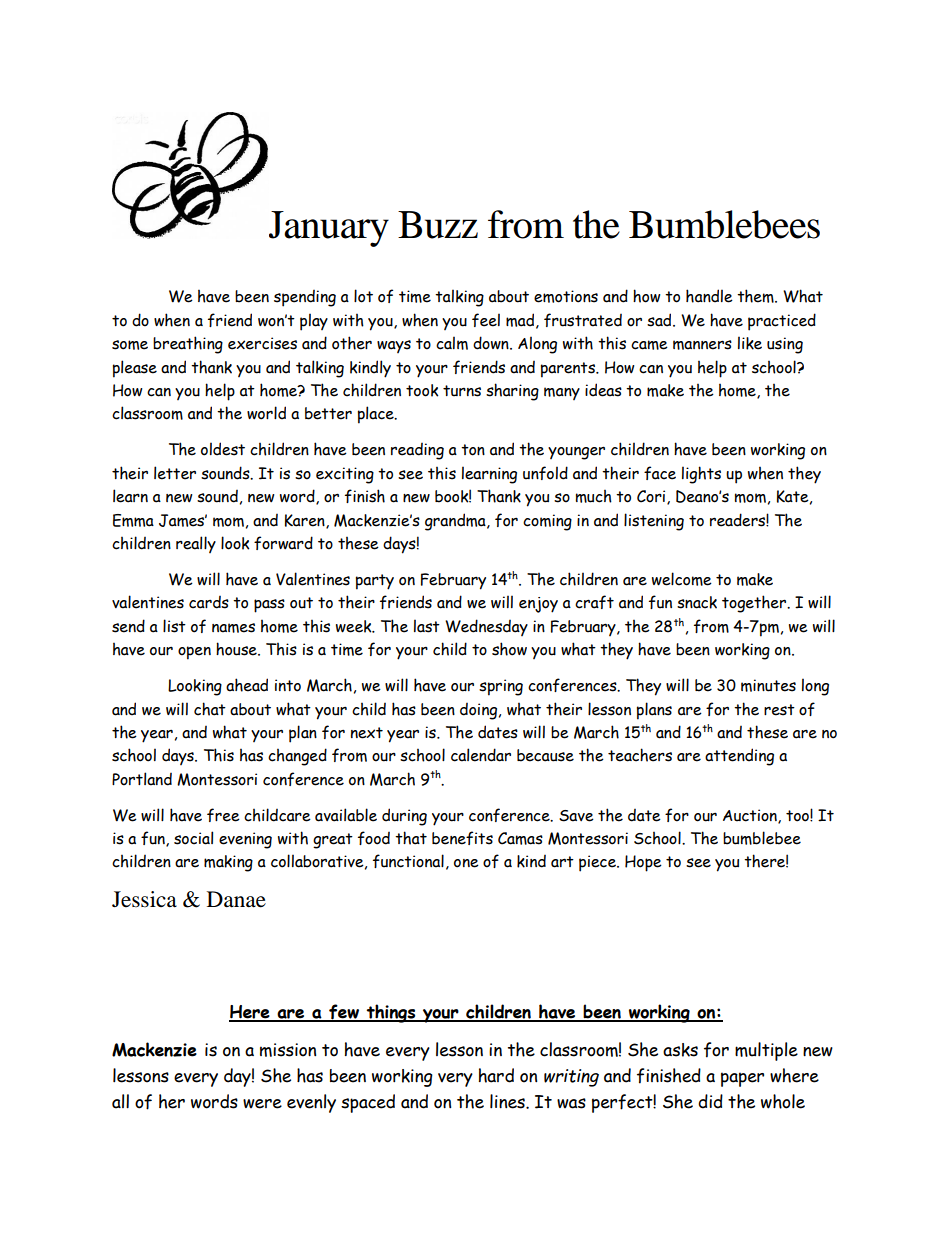 The height and width of the image is (1233, 952). What do you see at coordinates (768, 685) in the image?
I see `minutes` at bounding box center [768, 685].
